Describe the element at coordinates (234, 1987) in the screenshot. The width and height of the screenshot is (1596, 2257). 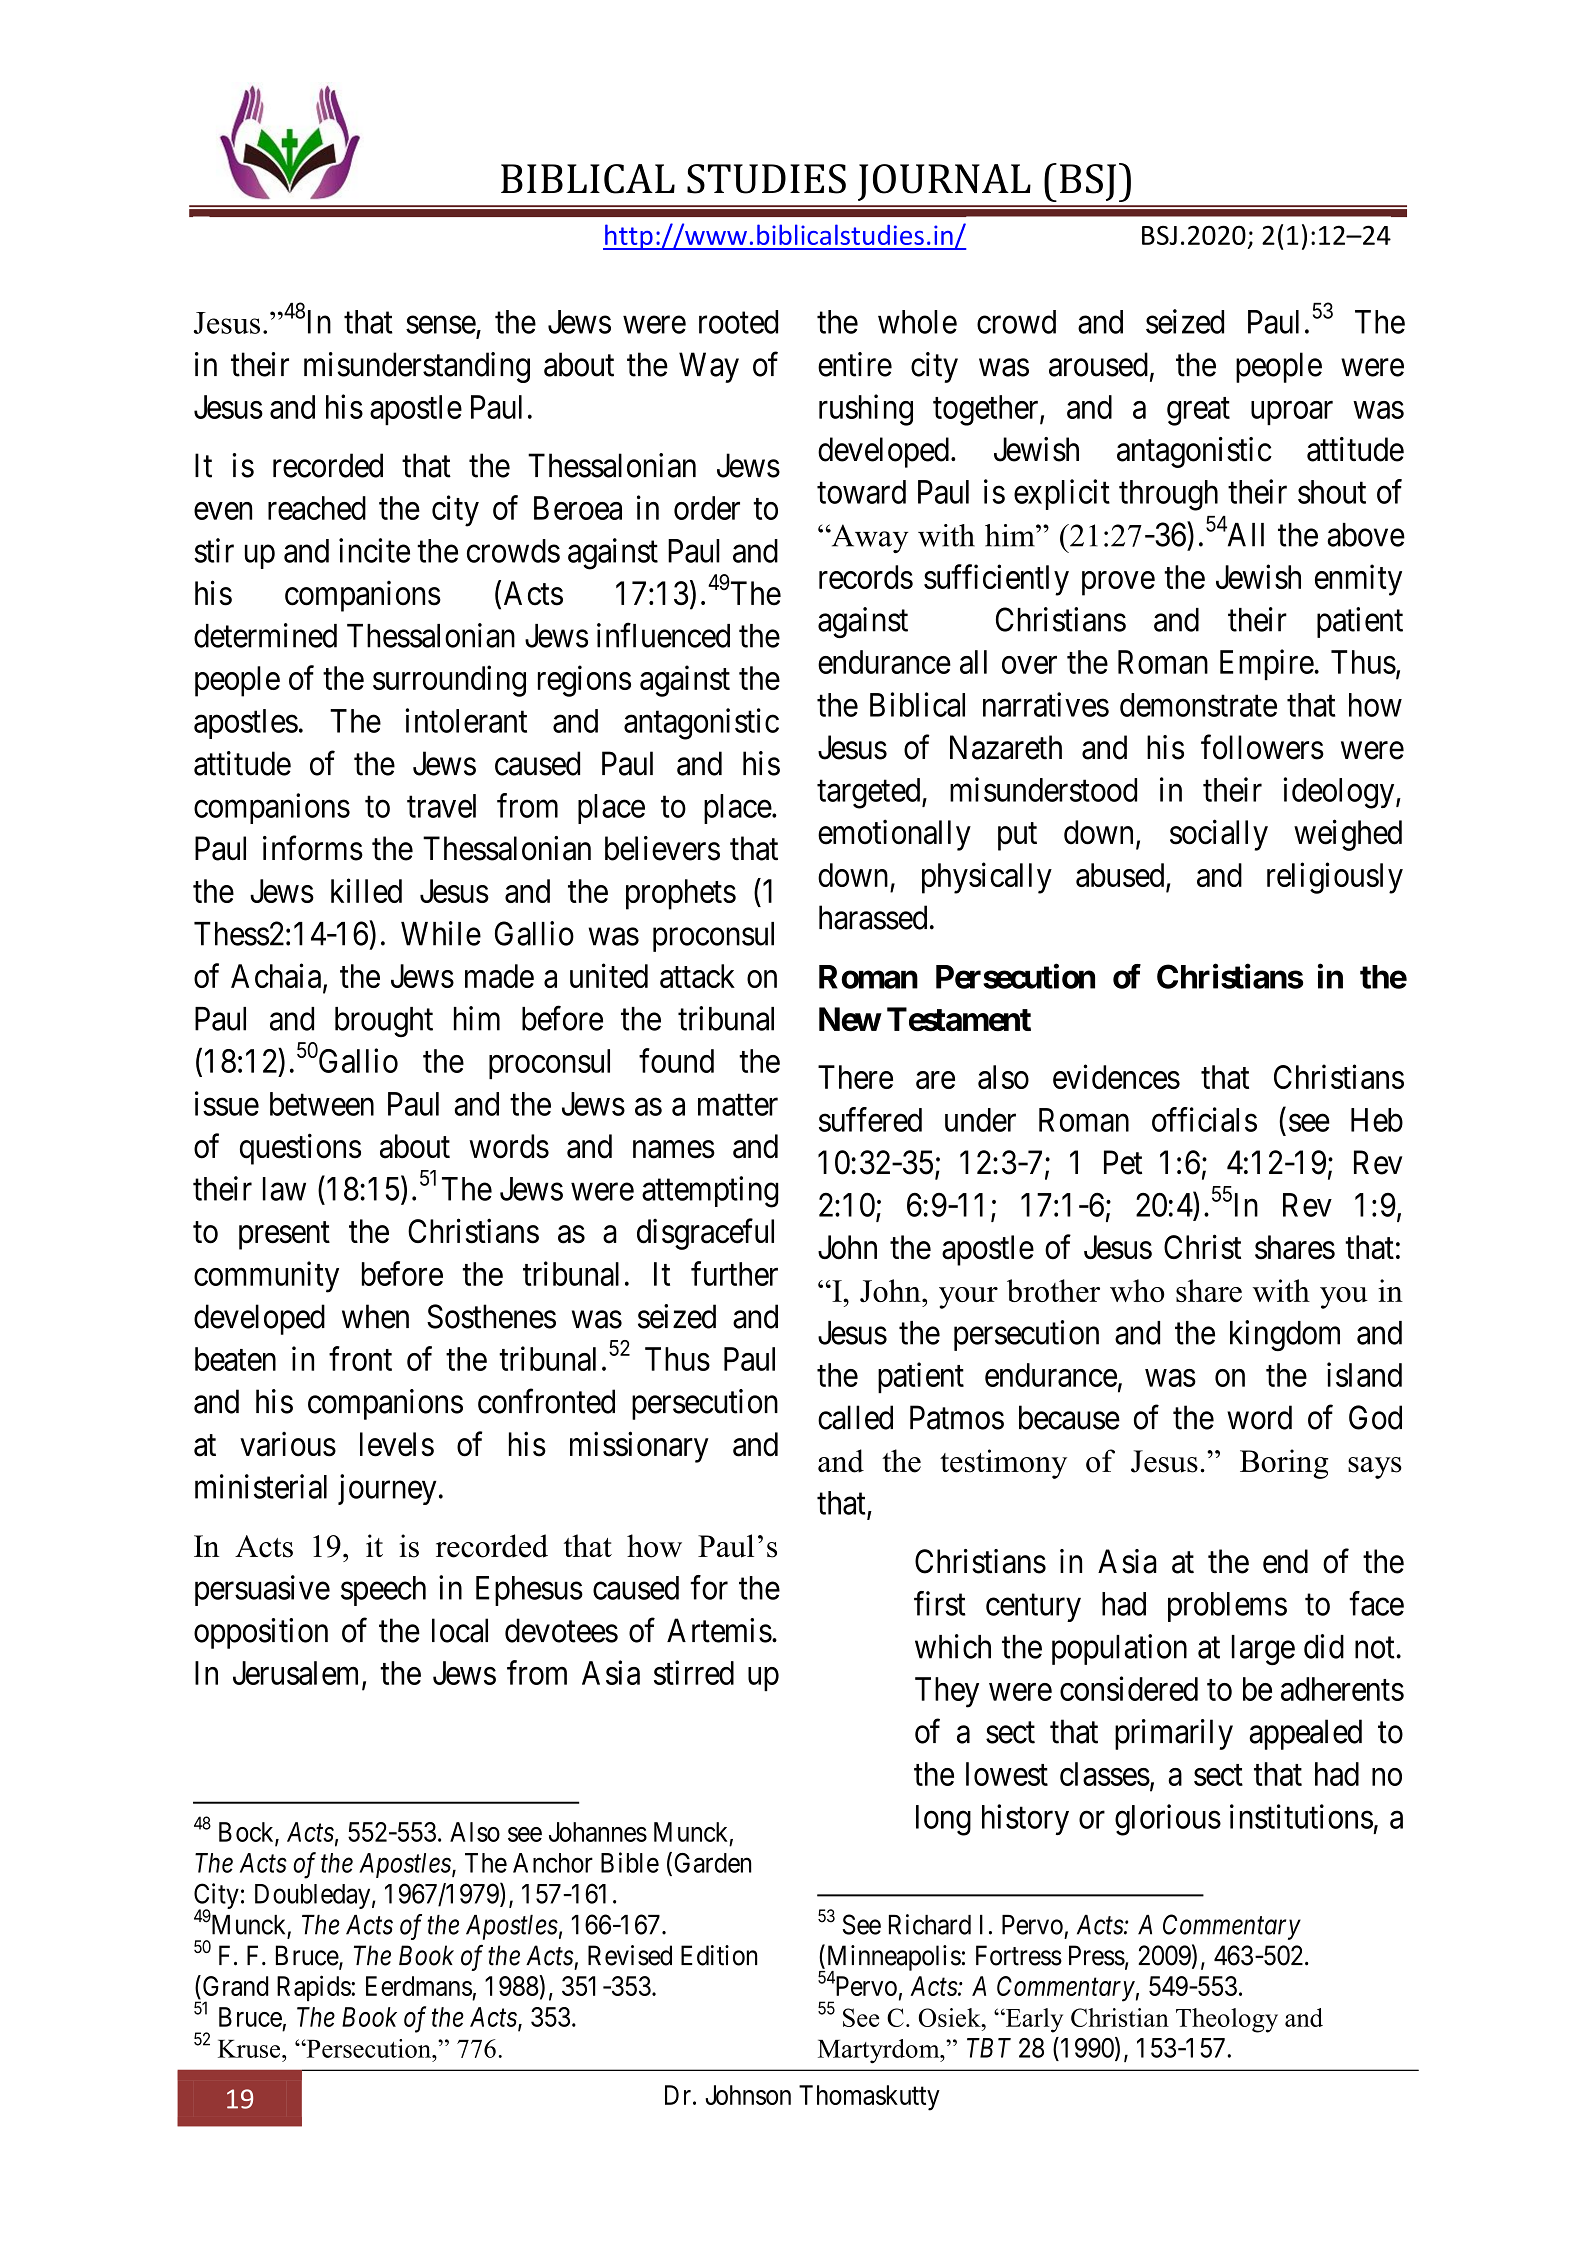
I see `Grand` at that location.
